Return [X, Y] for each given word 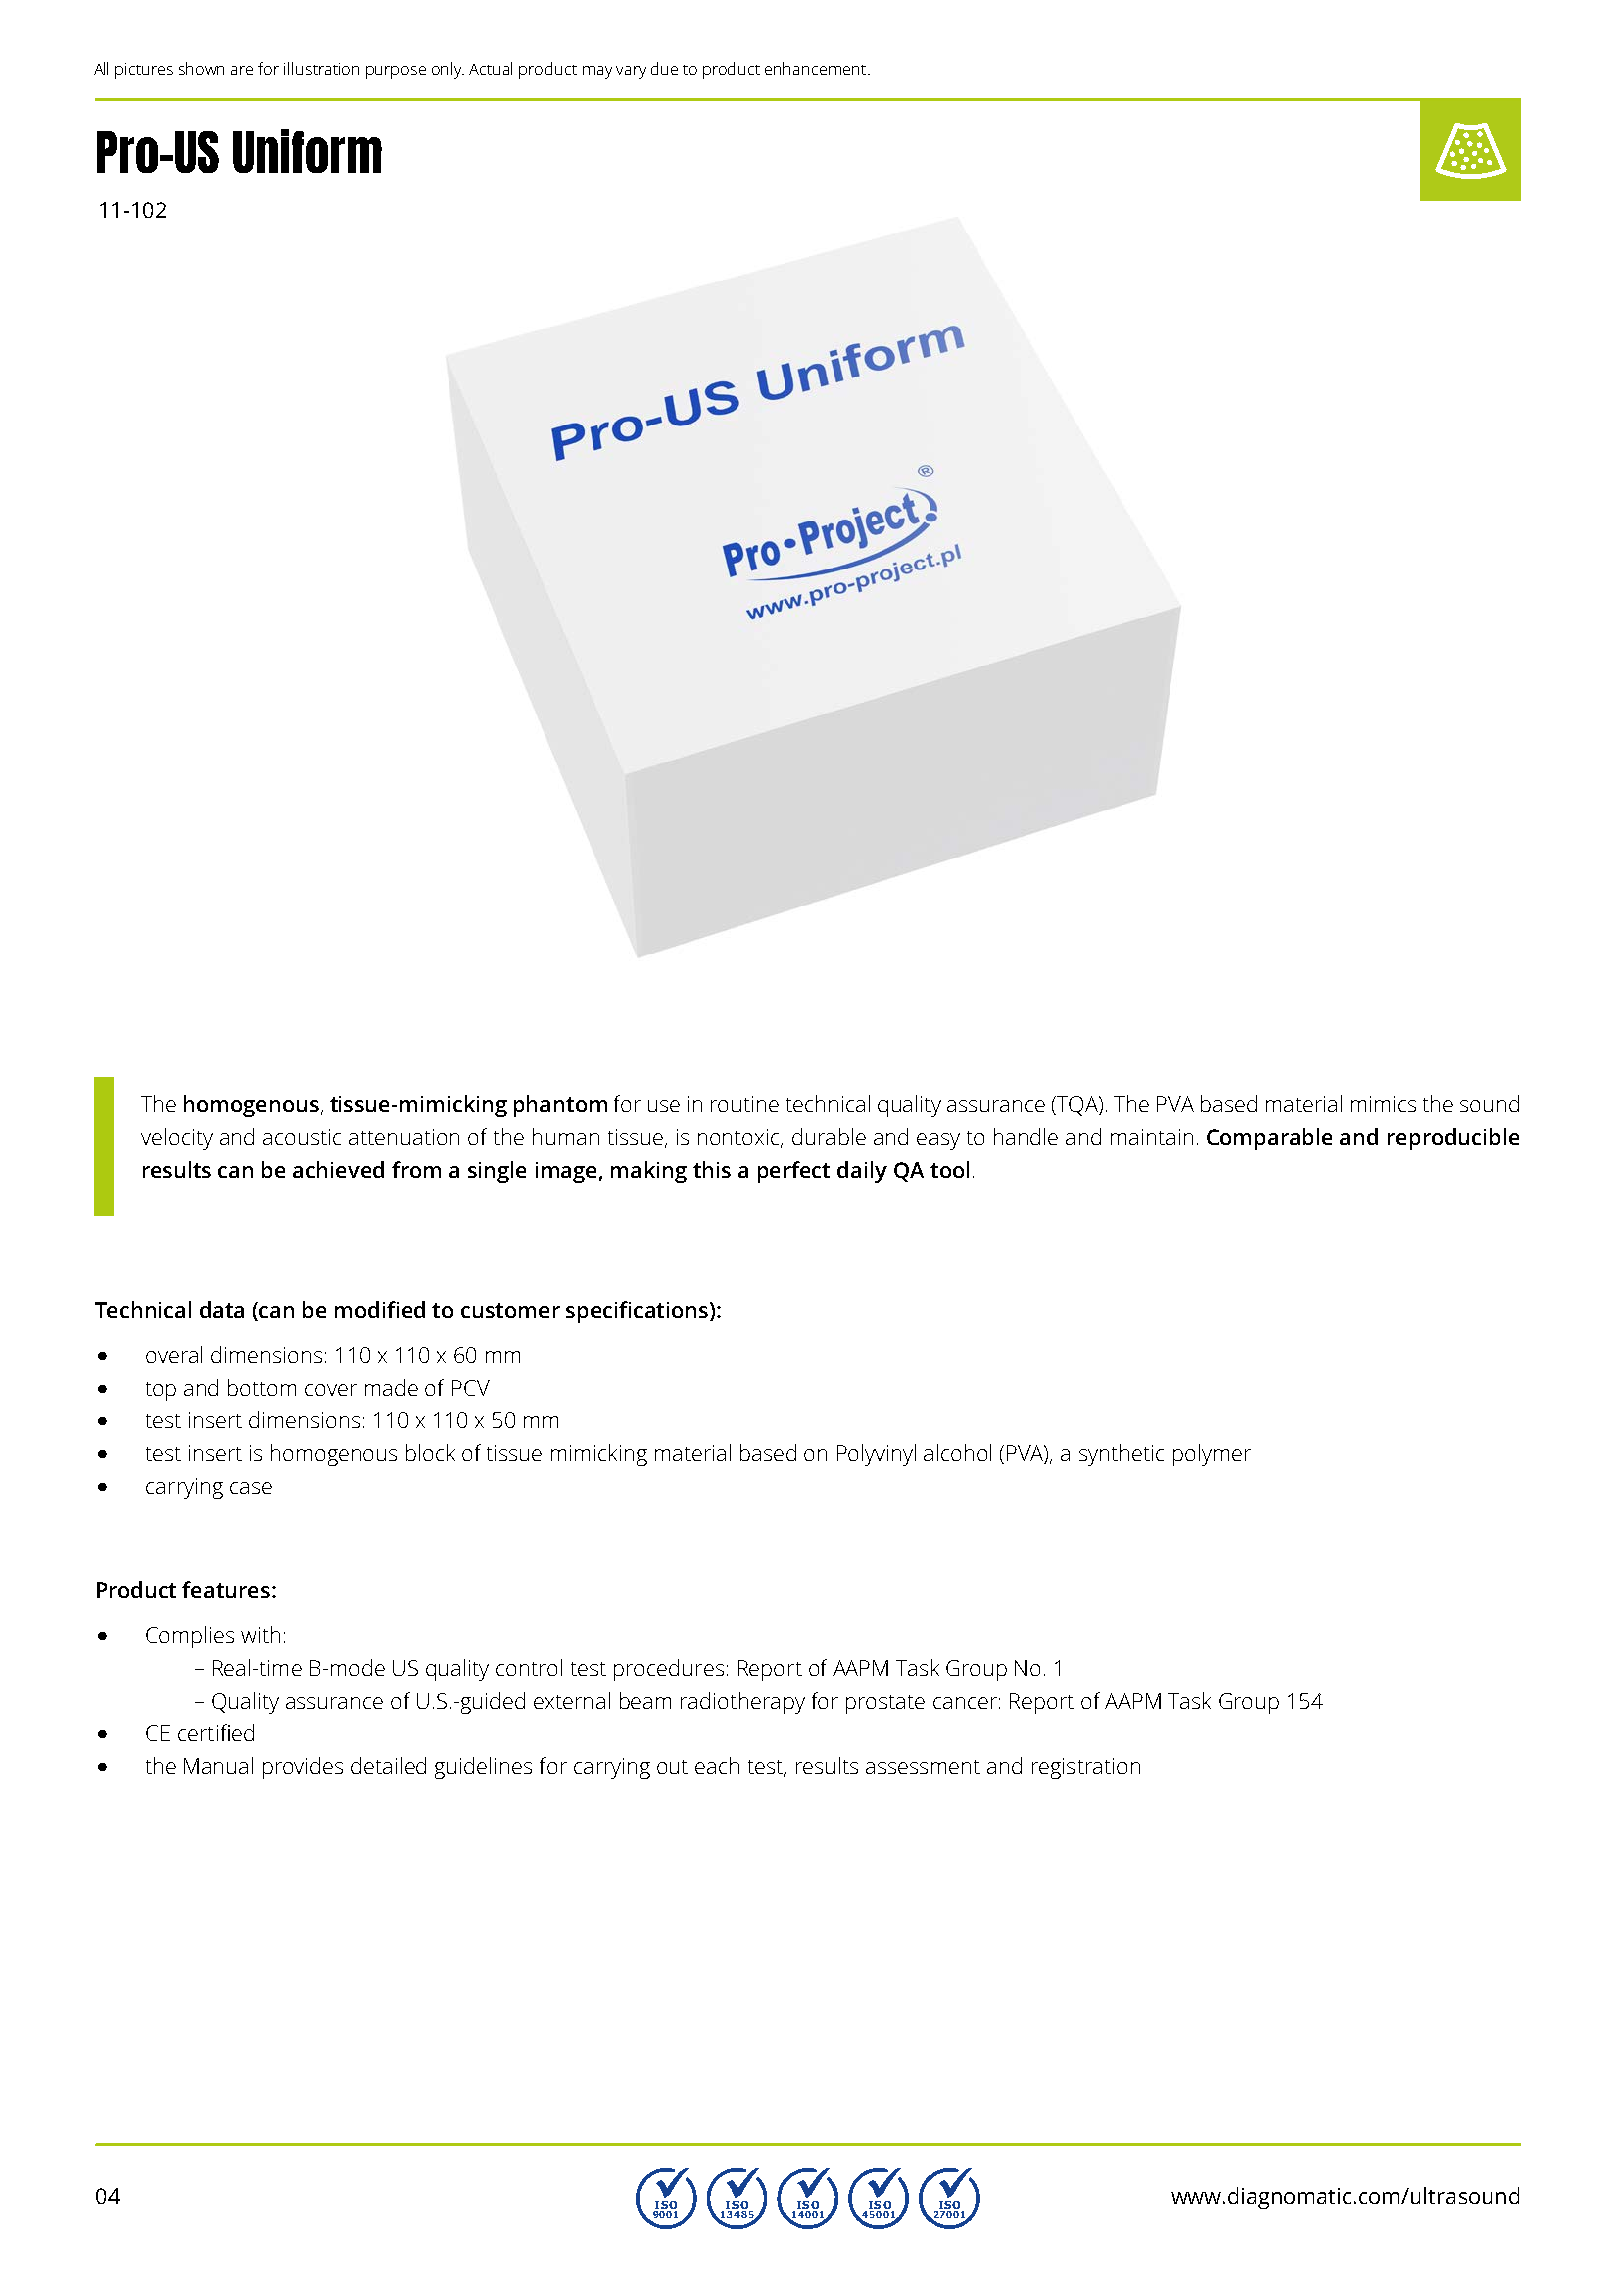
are [242, 70]
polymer [1212, 1455]
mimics [1383, 1104]
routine [745, 1104]
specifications [638, 1312]
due [664, 68]
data [222, 1309]
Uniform [307, 151]
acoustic [302, 1137]
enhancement [817, 68]
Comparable [1269, 1139]
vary [631, 72]
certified [216, 1732]
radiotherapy [743, 1703]
